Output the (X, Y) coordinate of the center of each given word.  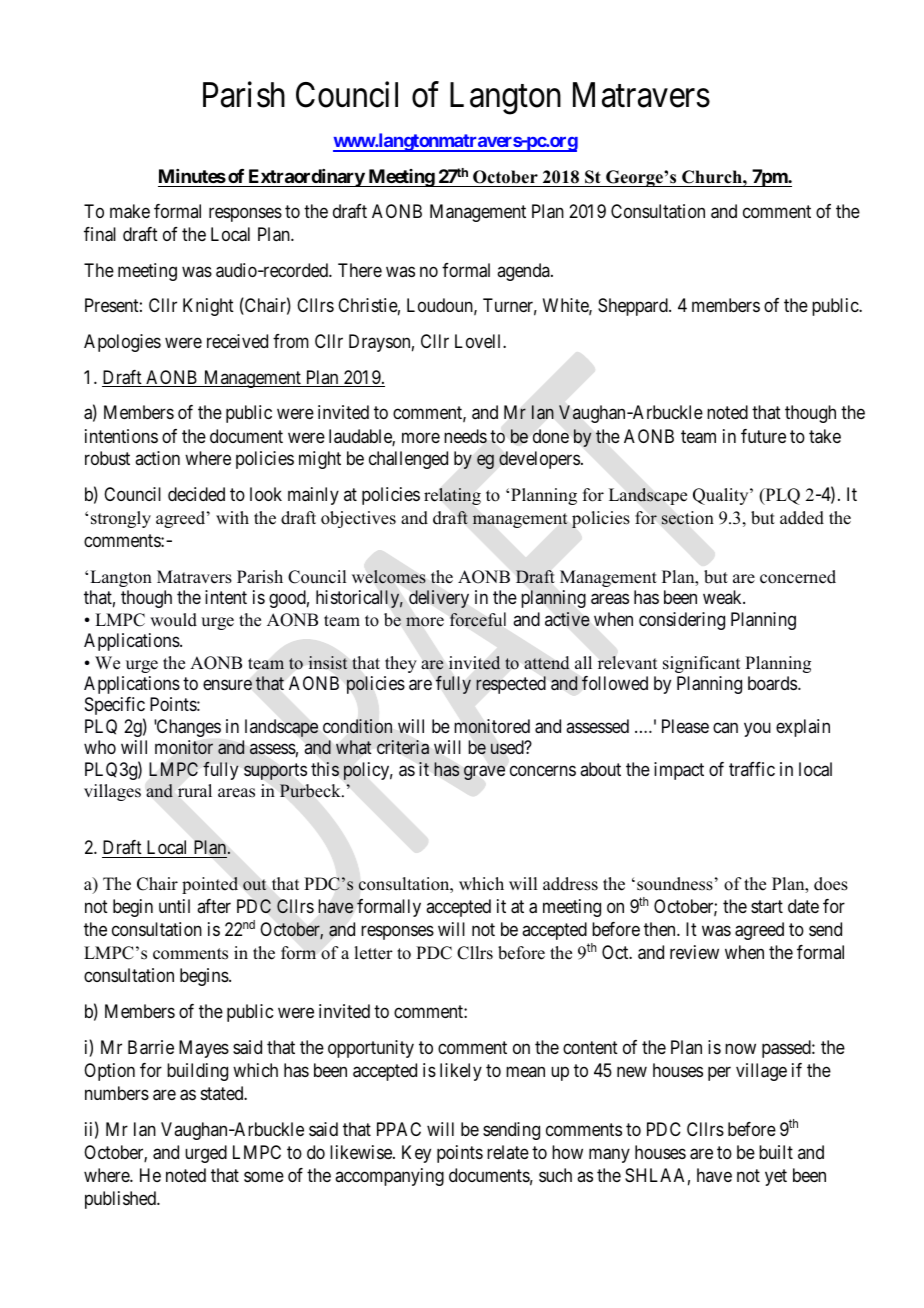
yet (776, 1177)
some (264, 1176)
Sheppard (634, 307)
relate (508, 1152)
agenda (524, 272)
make (130, 211)
